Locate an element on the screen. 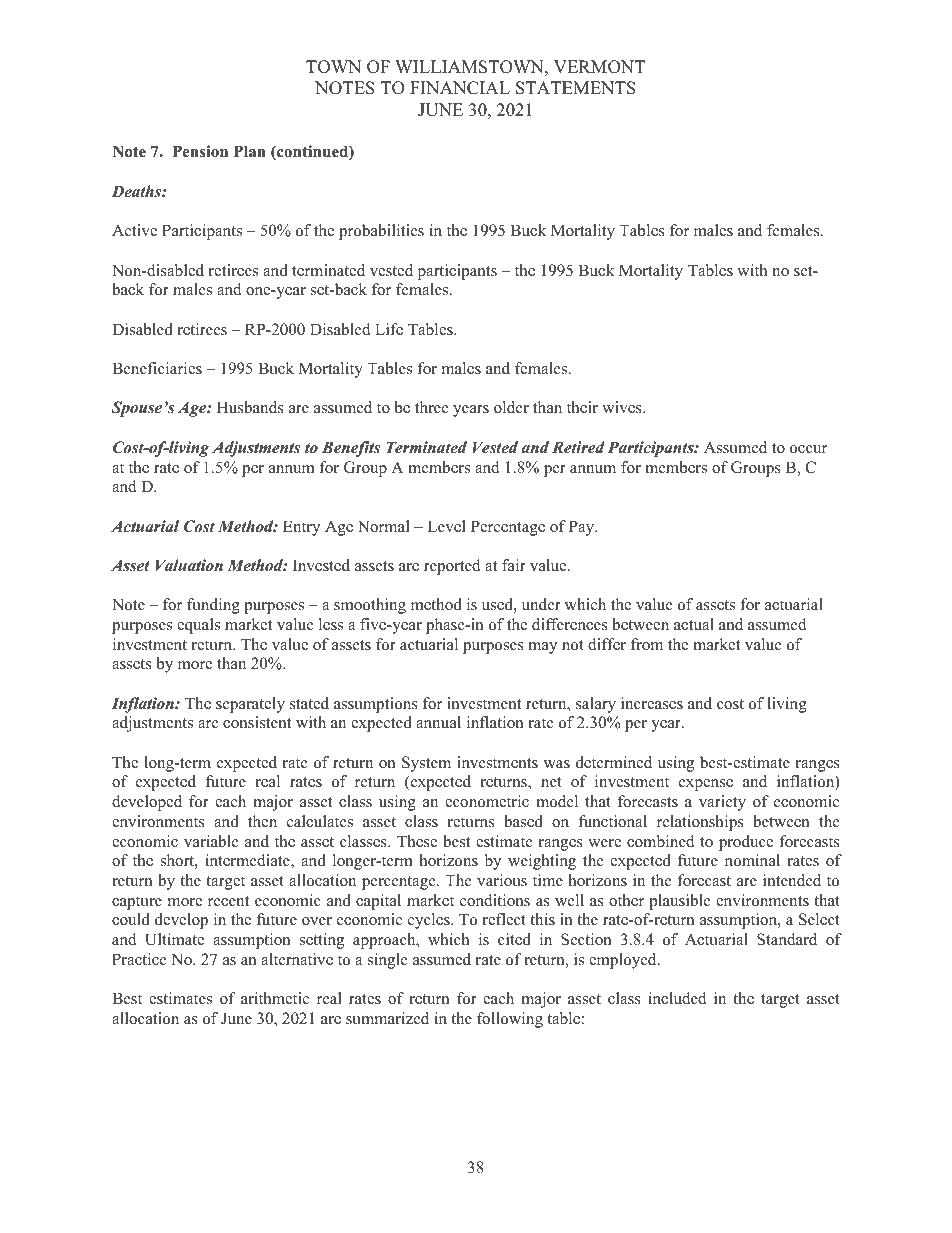  VERMONT is located at coordinates (599, 67).
